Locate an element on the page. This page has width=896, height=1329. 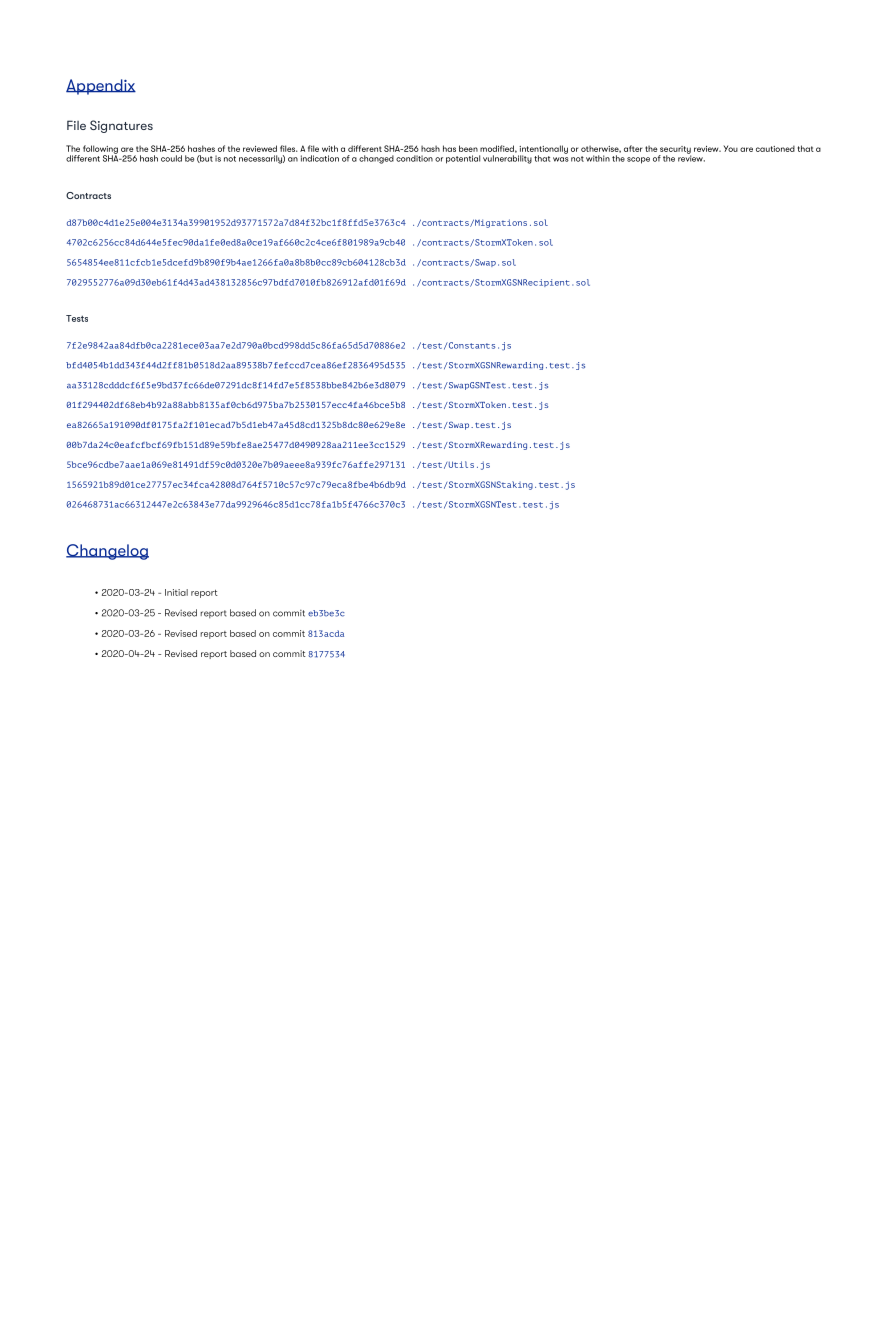
Changelog is located at coordinates (107, 552).
